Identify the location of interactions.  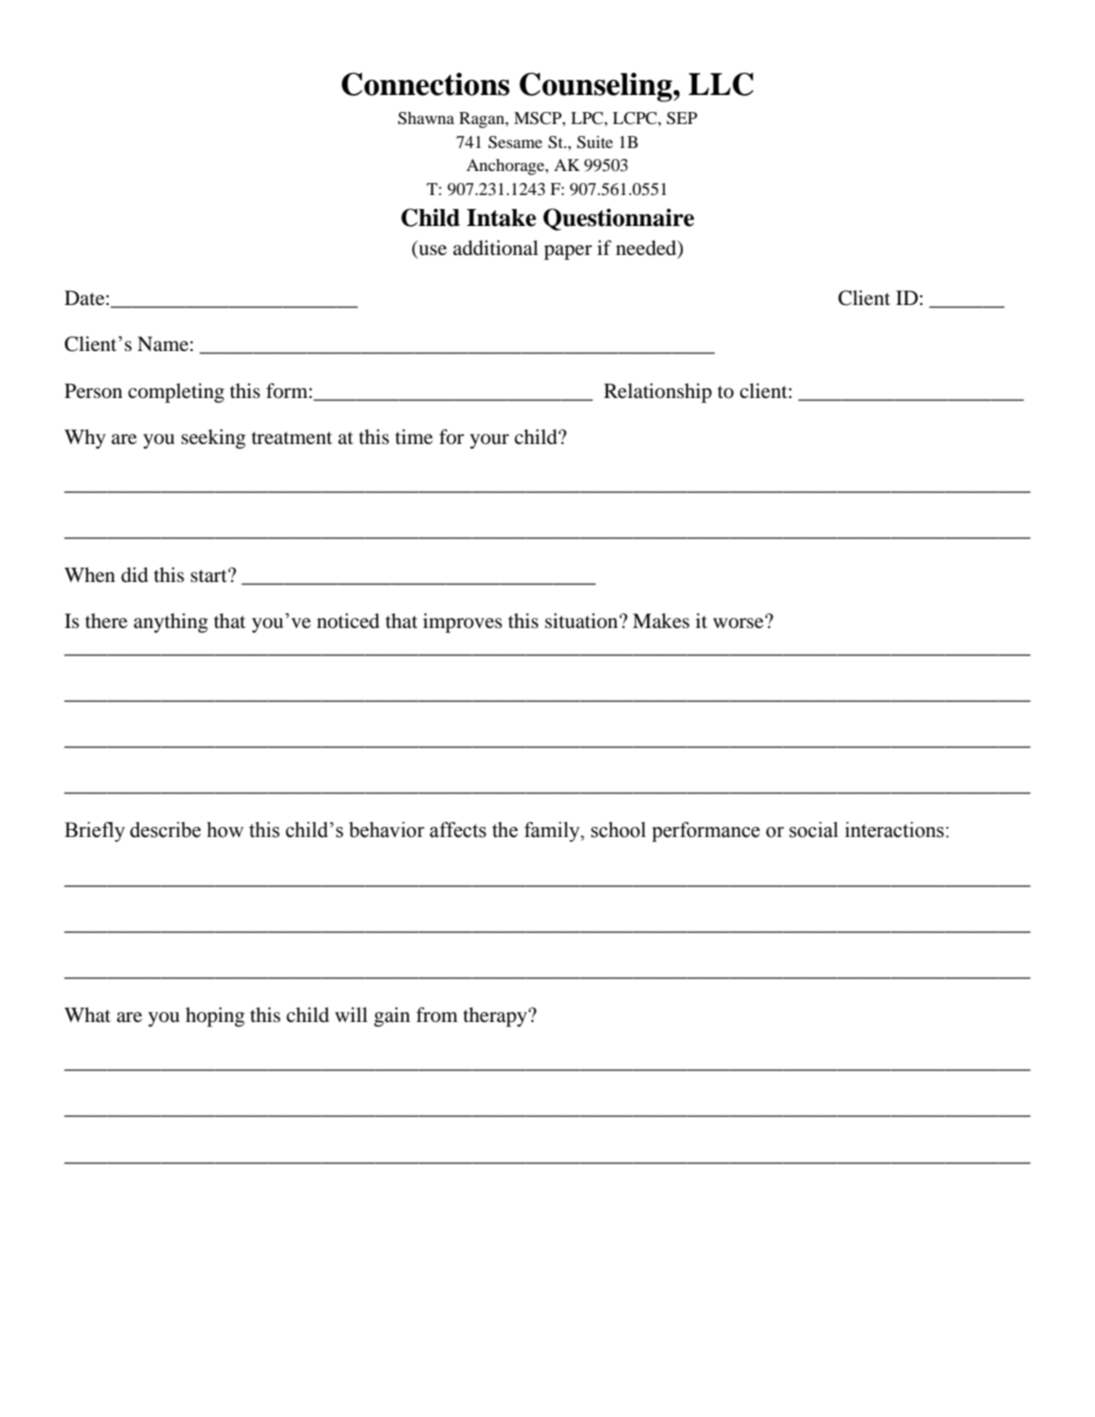
(894, 830).
